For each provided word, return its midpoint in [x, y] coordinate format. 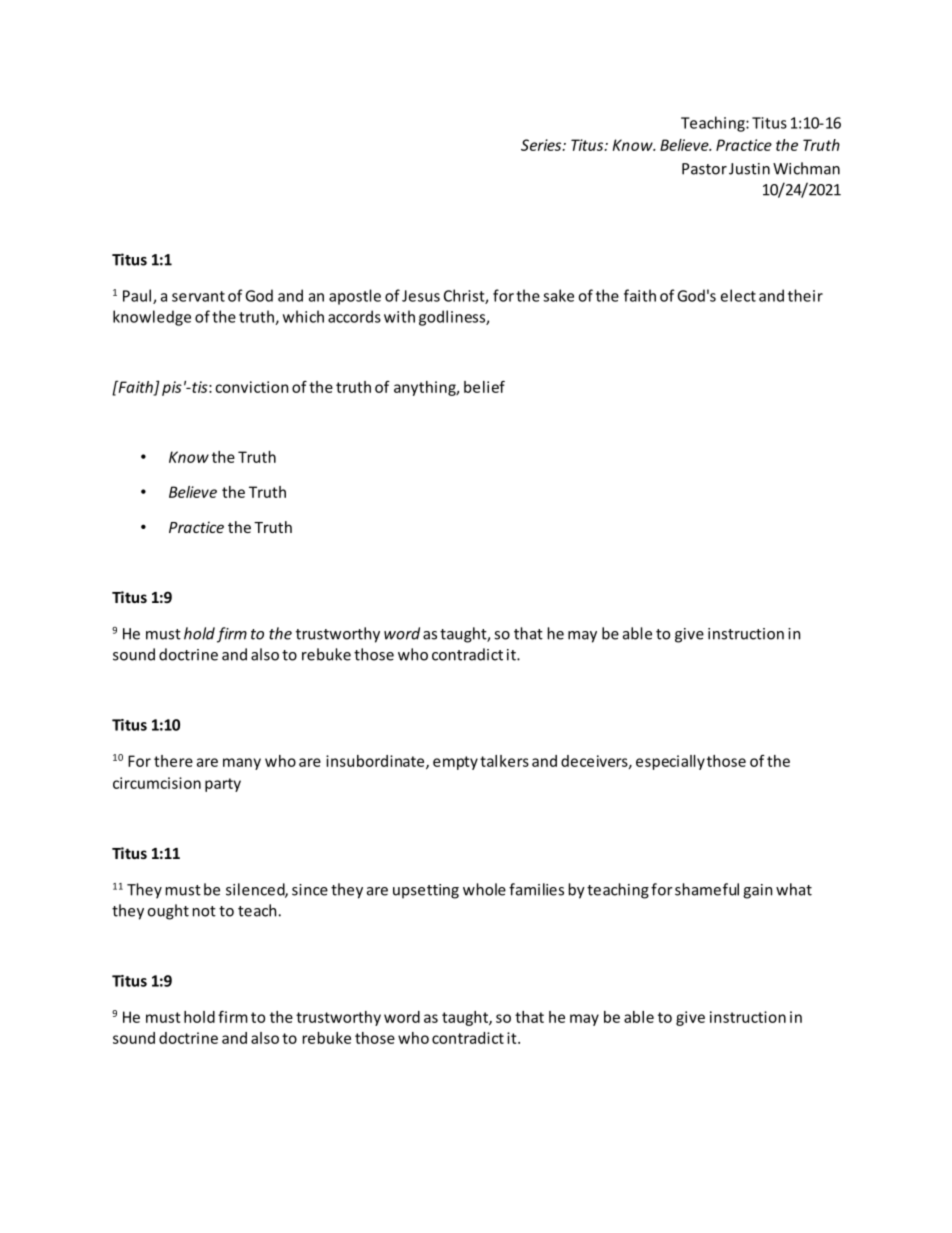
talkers [504, 761]
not [204, 911]
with [399, 316]
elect [738, 295]
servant [198, 296]
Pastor [704, 169]
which [303, 316]
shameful [707, 889]
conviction [251, 387]
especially [670, 762]
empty [455, 763]
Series [542, 145]
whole [484, 889]
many [242, 764]
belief [484, 387]
